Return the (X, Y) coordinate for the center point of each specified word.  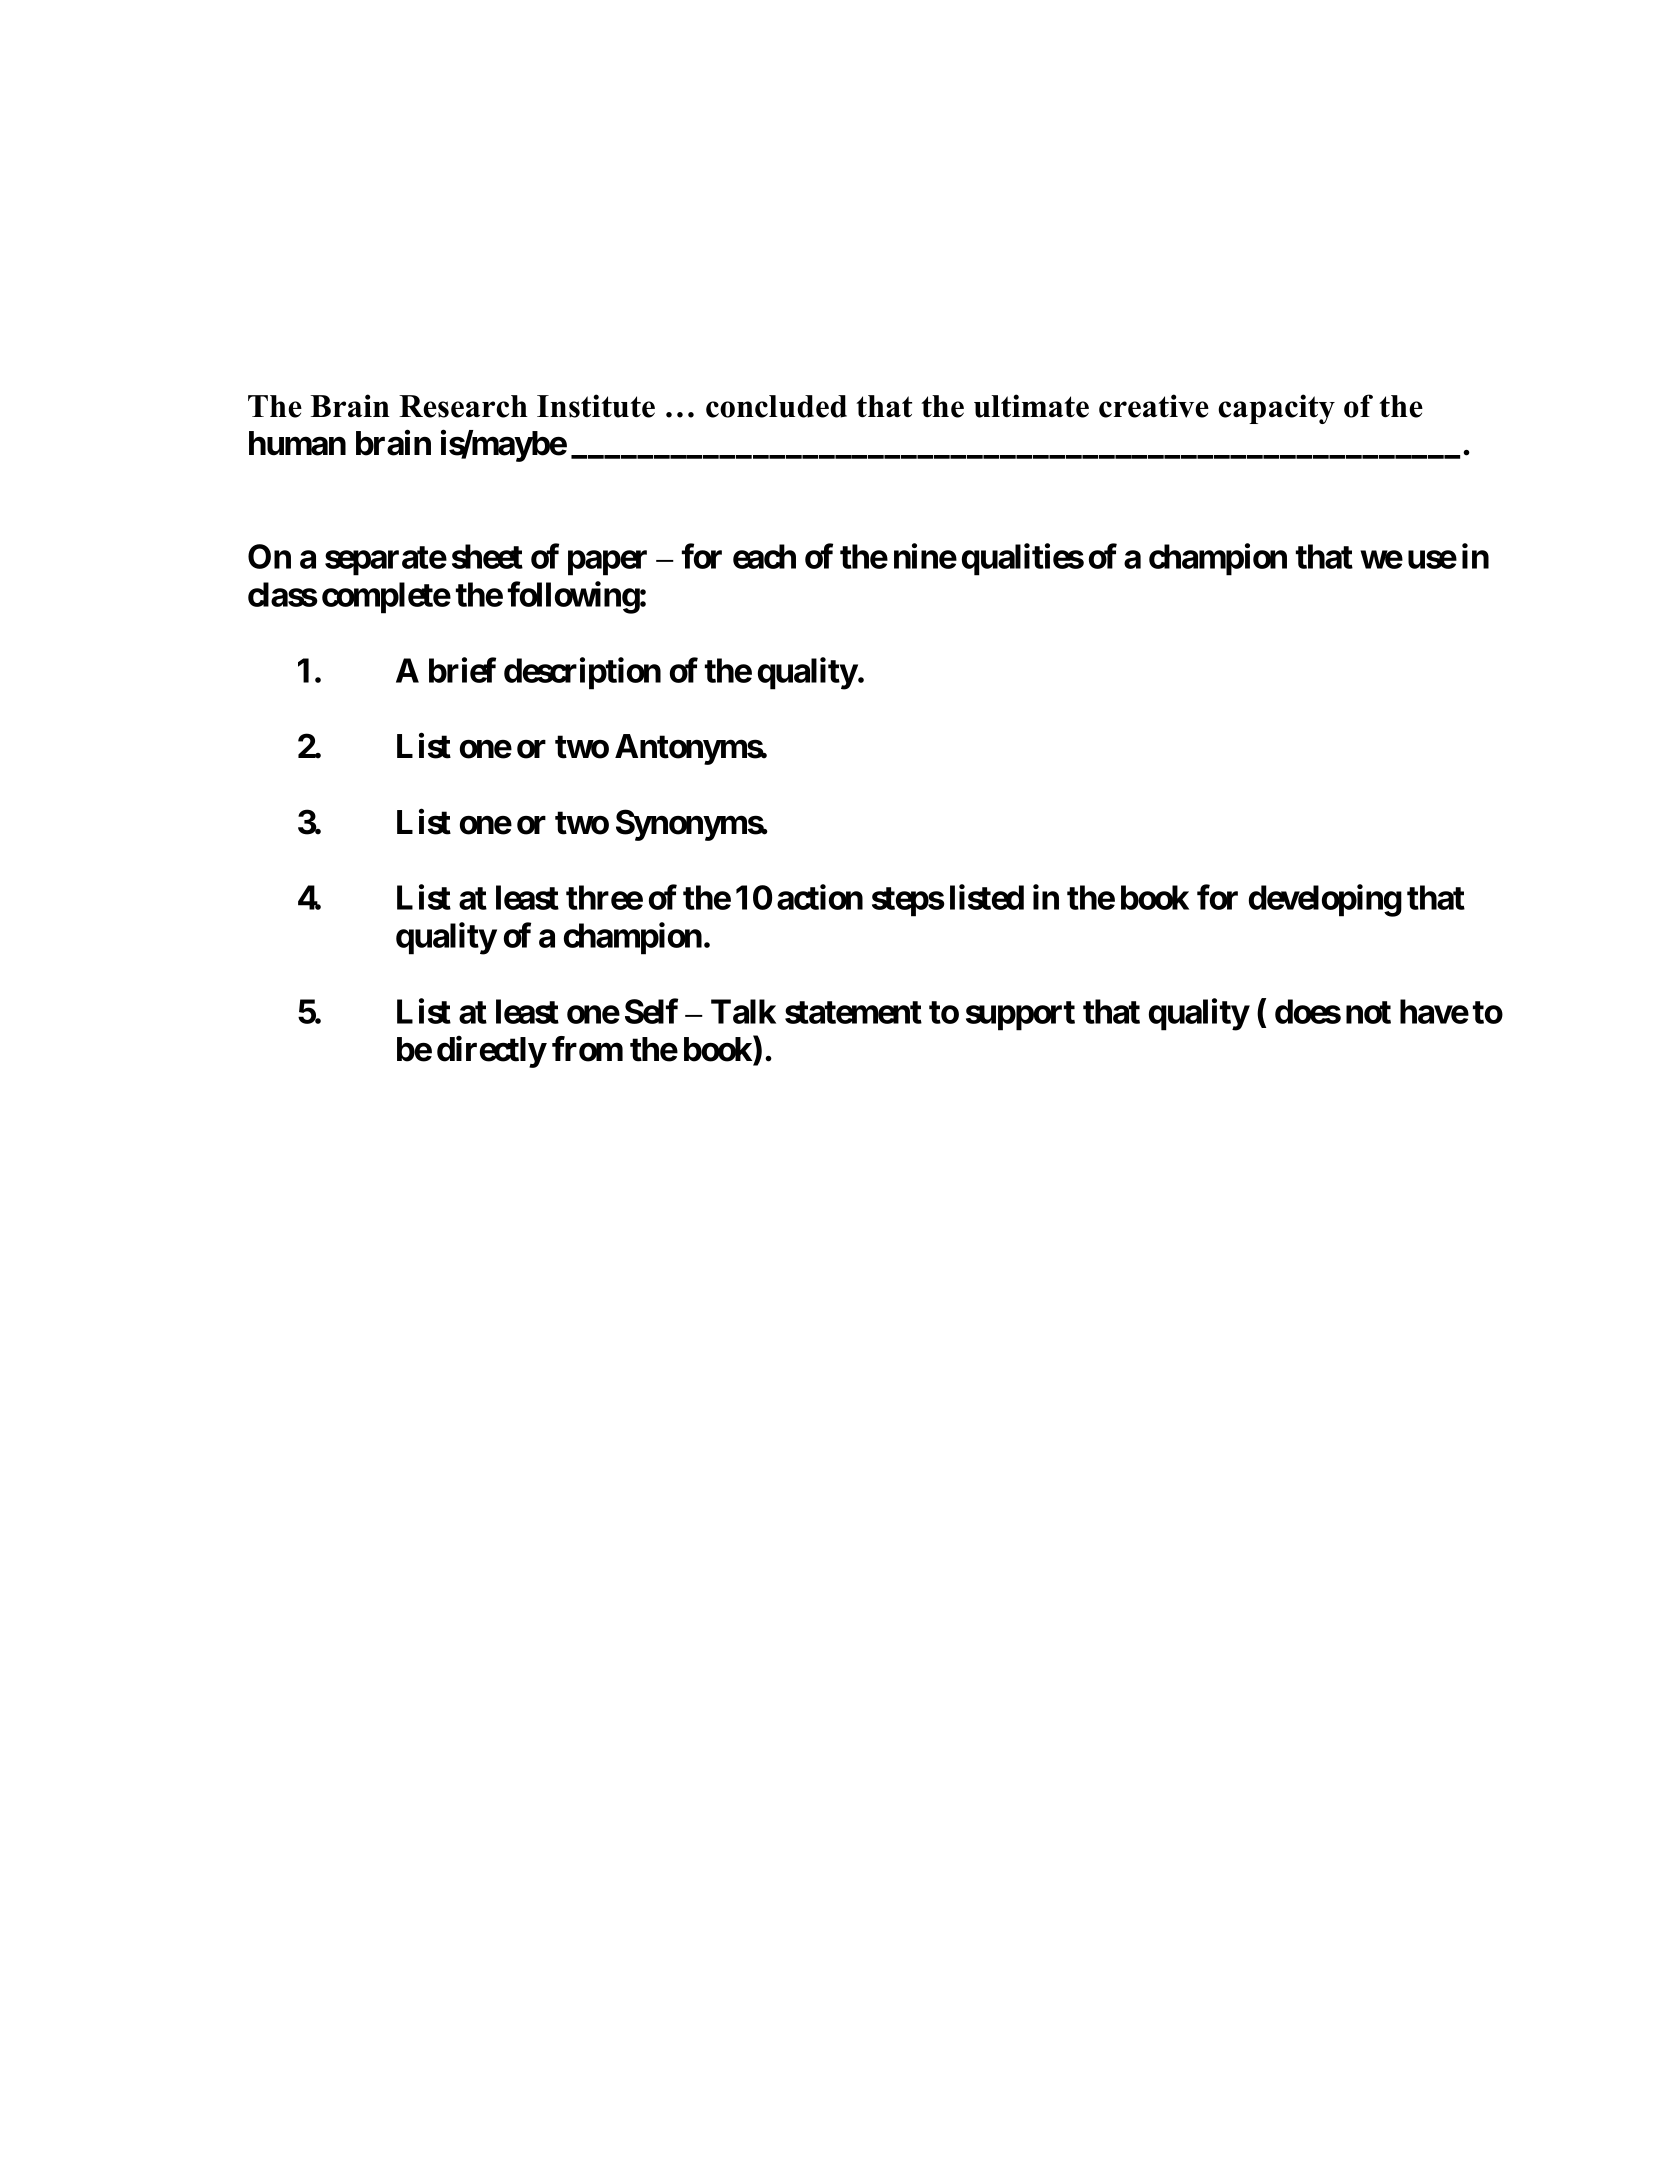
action (820, 897)
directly (491, 1052)
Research (463, 406)
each (764, 556)
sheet (487, 556)
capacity (1276, 409)
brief (462, 670)
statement (853, 1012)
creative (1154, 406)
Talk (743, 1011)
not (1368, 1012)
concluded (776, 406)
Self (651, 1011)
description (582, 673)
